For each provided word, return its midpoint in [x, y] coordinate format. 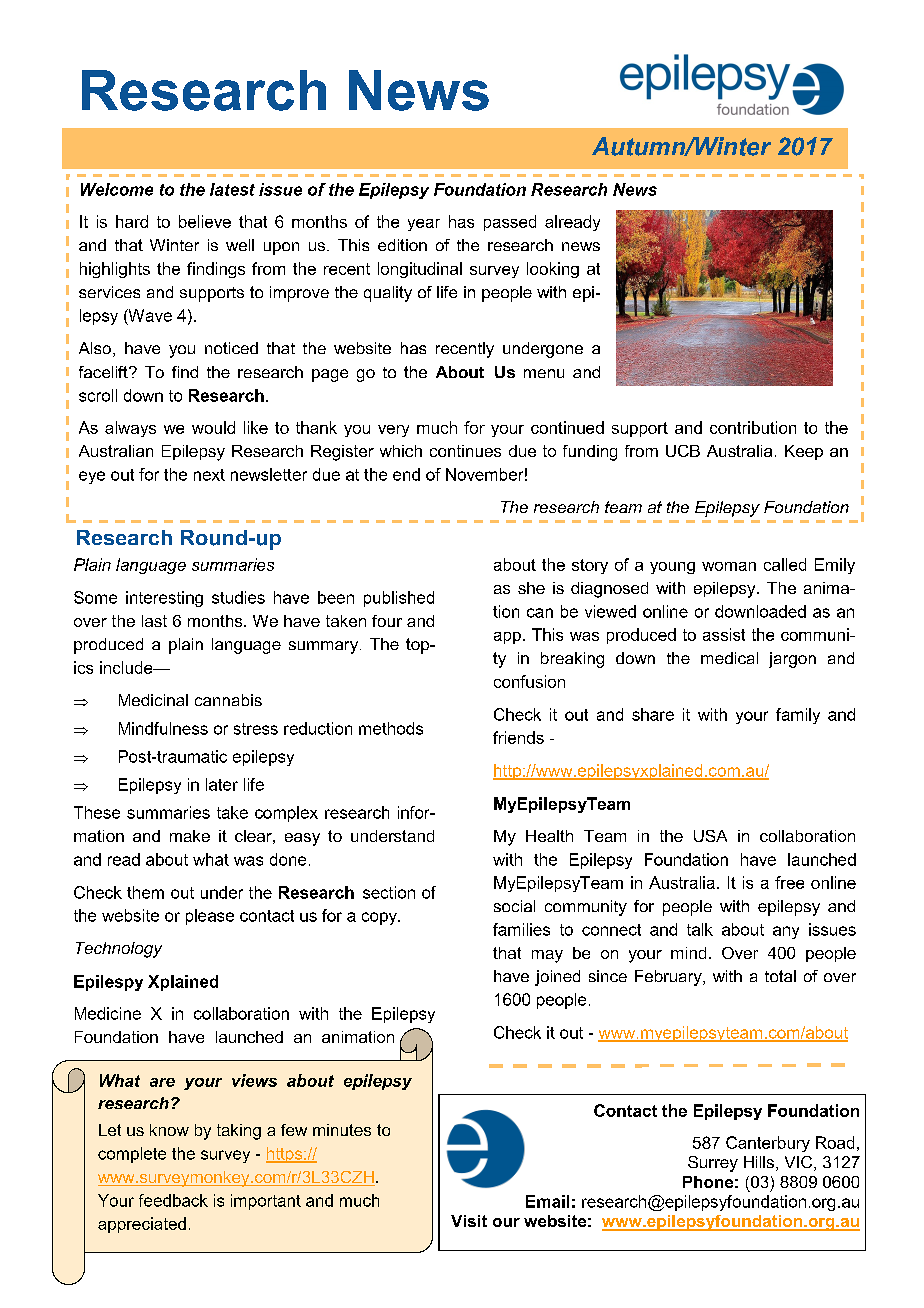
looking [553, 270]
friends [518, 737]
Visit [469, 1221]
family [798, 716]
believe [205, 221]
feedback [173, 1200]
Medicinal [153, 700]
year [424, 225]
